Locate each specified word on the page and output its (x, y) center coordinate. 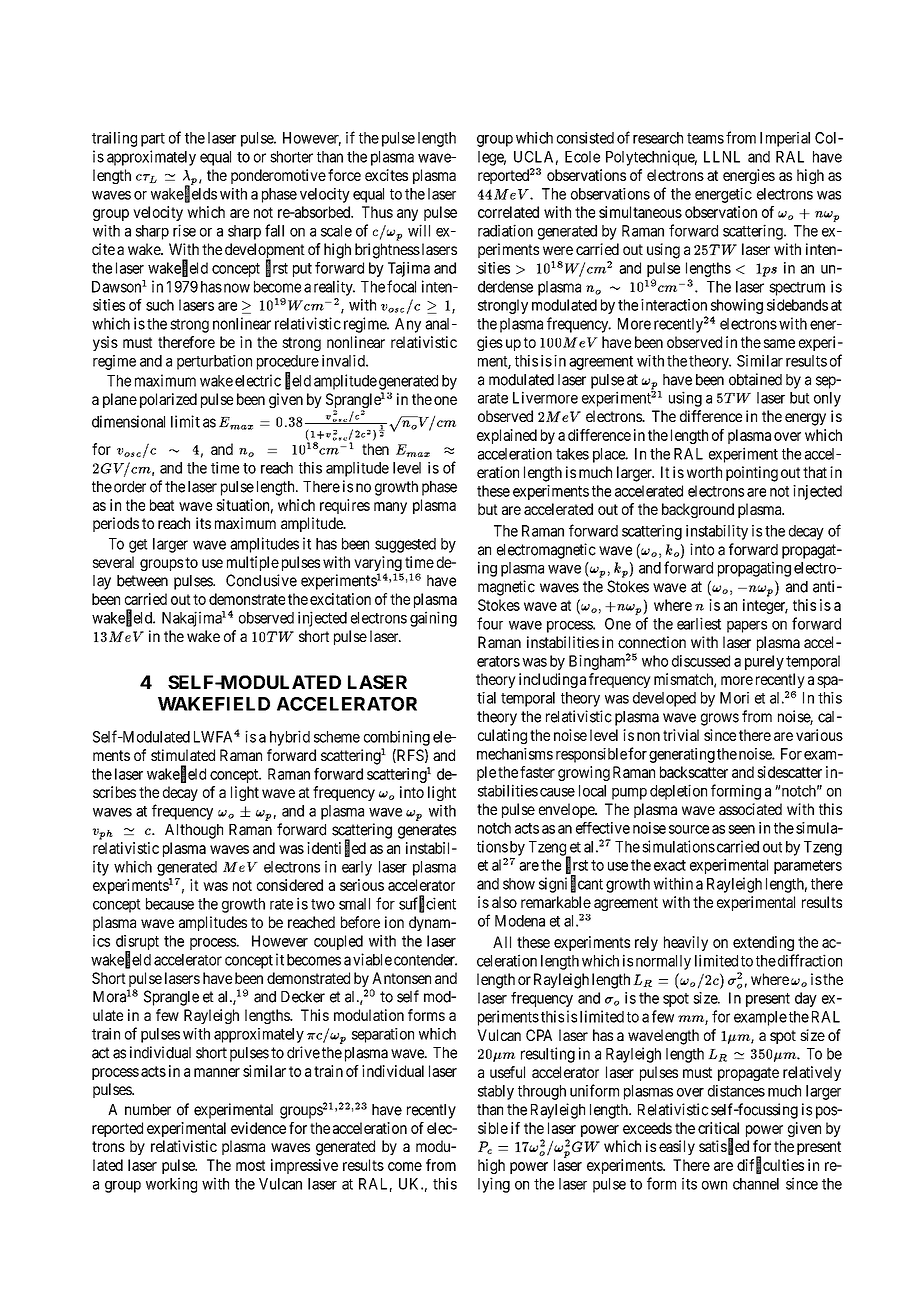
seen (741, 829)
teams (705, 138)
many (390, 508)
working (171, 1185)
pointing (752, 474)
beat (162, 505)
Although (194, 831)
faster (537, 772)
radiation (505, 230)
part (153, 140)
